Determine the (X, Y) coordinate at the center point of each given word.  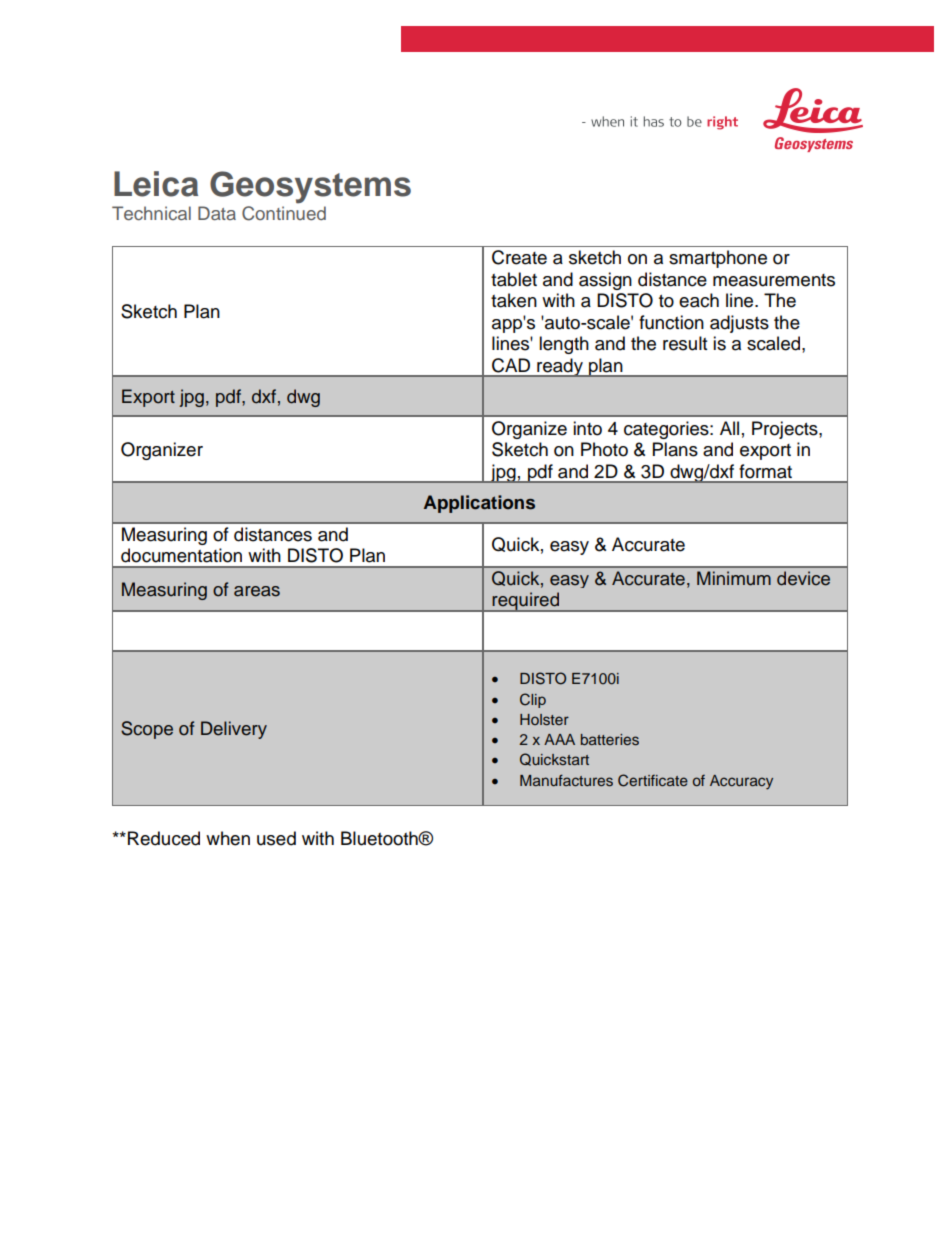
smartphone (718, 259)
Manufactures (566, 780)
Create (519, 257)
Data (217, 213)
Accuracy (741, 782)
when (228, 838)
